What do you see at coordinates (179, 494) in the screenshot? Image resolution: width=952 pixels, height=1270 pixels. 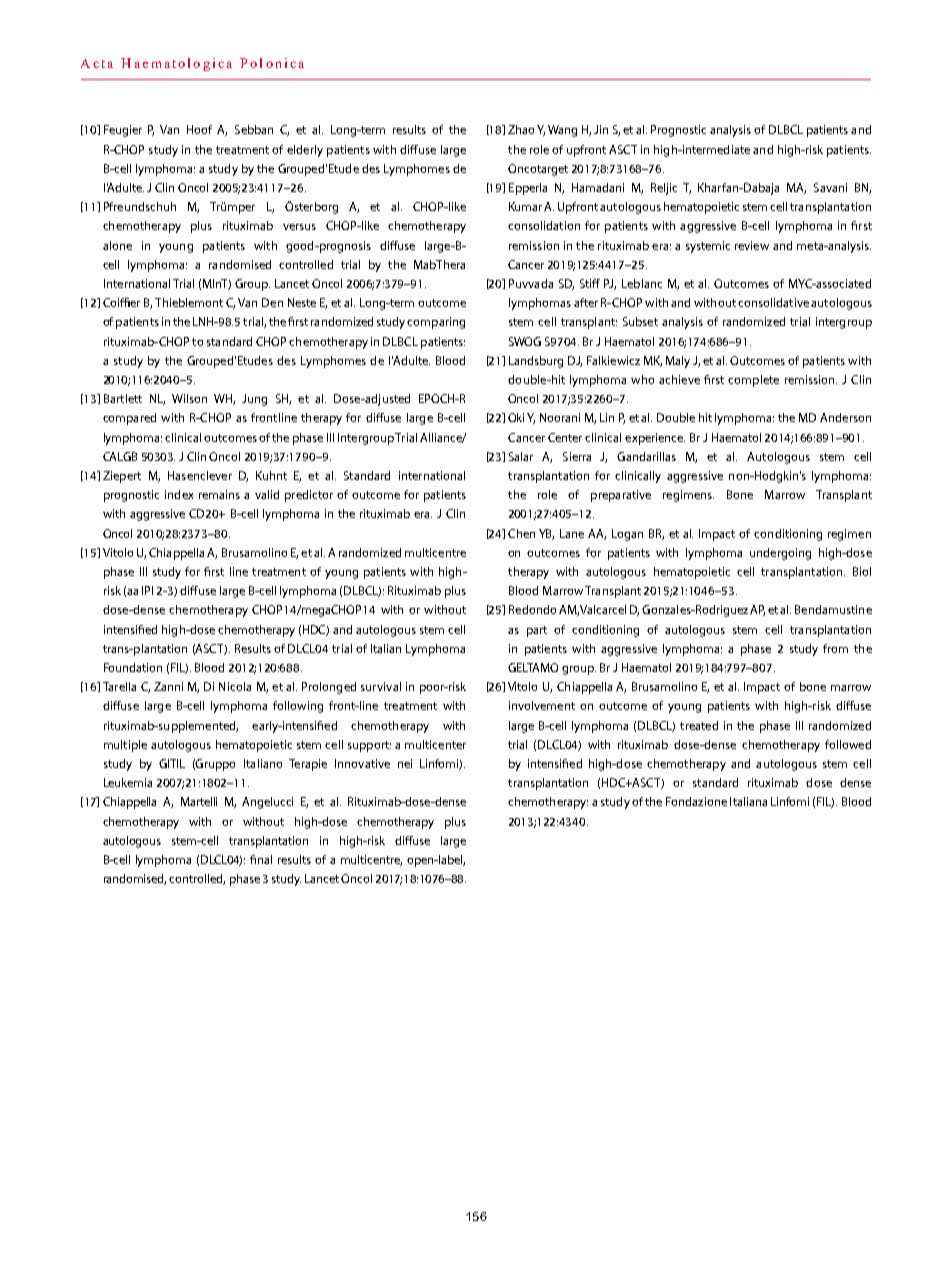 I see `index` at bounding box center [179, 494].
